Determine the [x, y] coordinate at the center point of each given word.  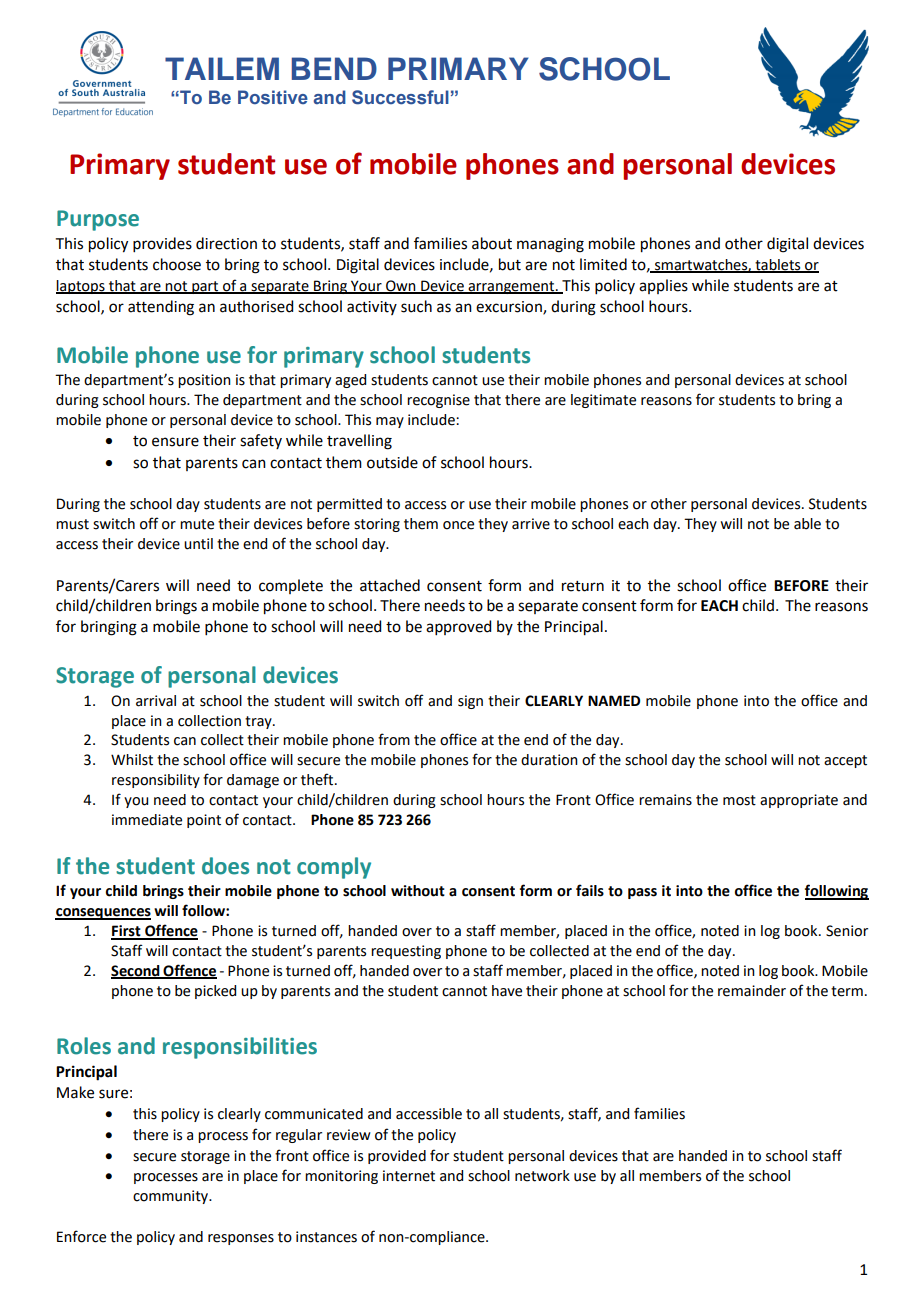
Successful [400, 97]
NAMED [614, 700]
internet [409, 1176]
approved [458, 627]
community [172, 1197]
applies [663, 286]
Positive [273, 97]
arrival [156, 701]
